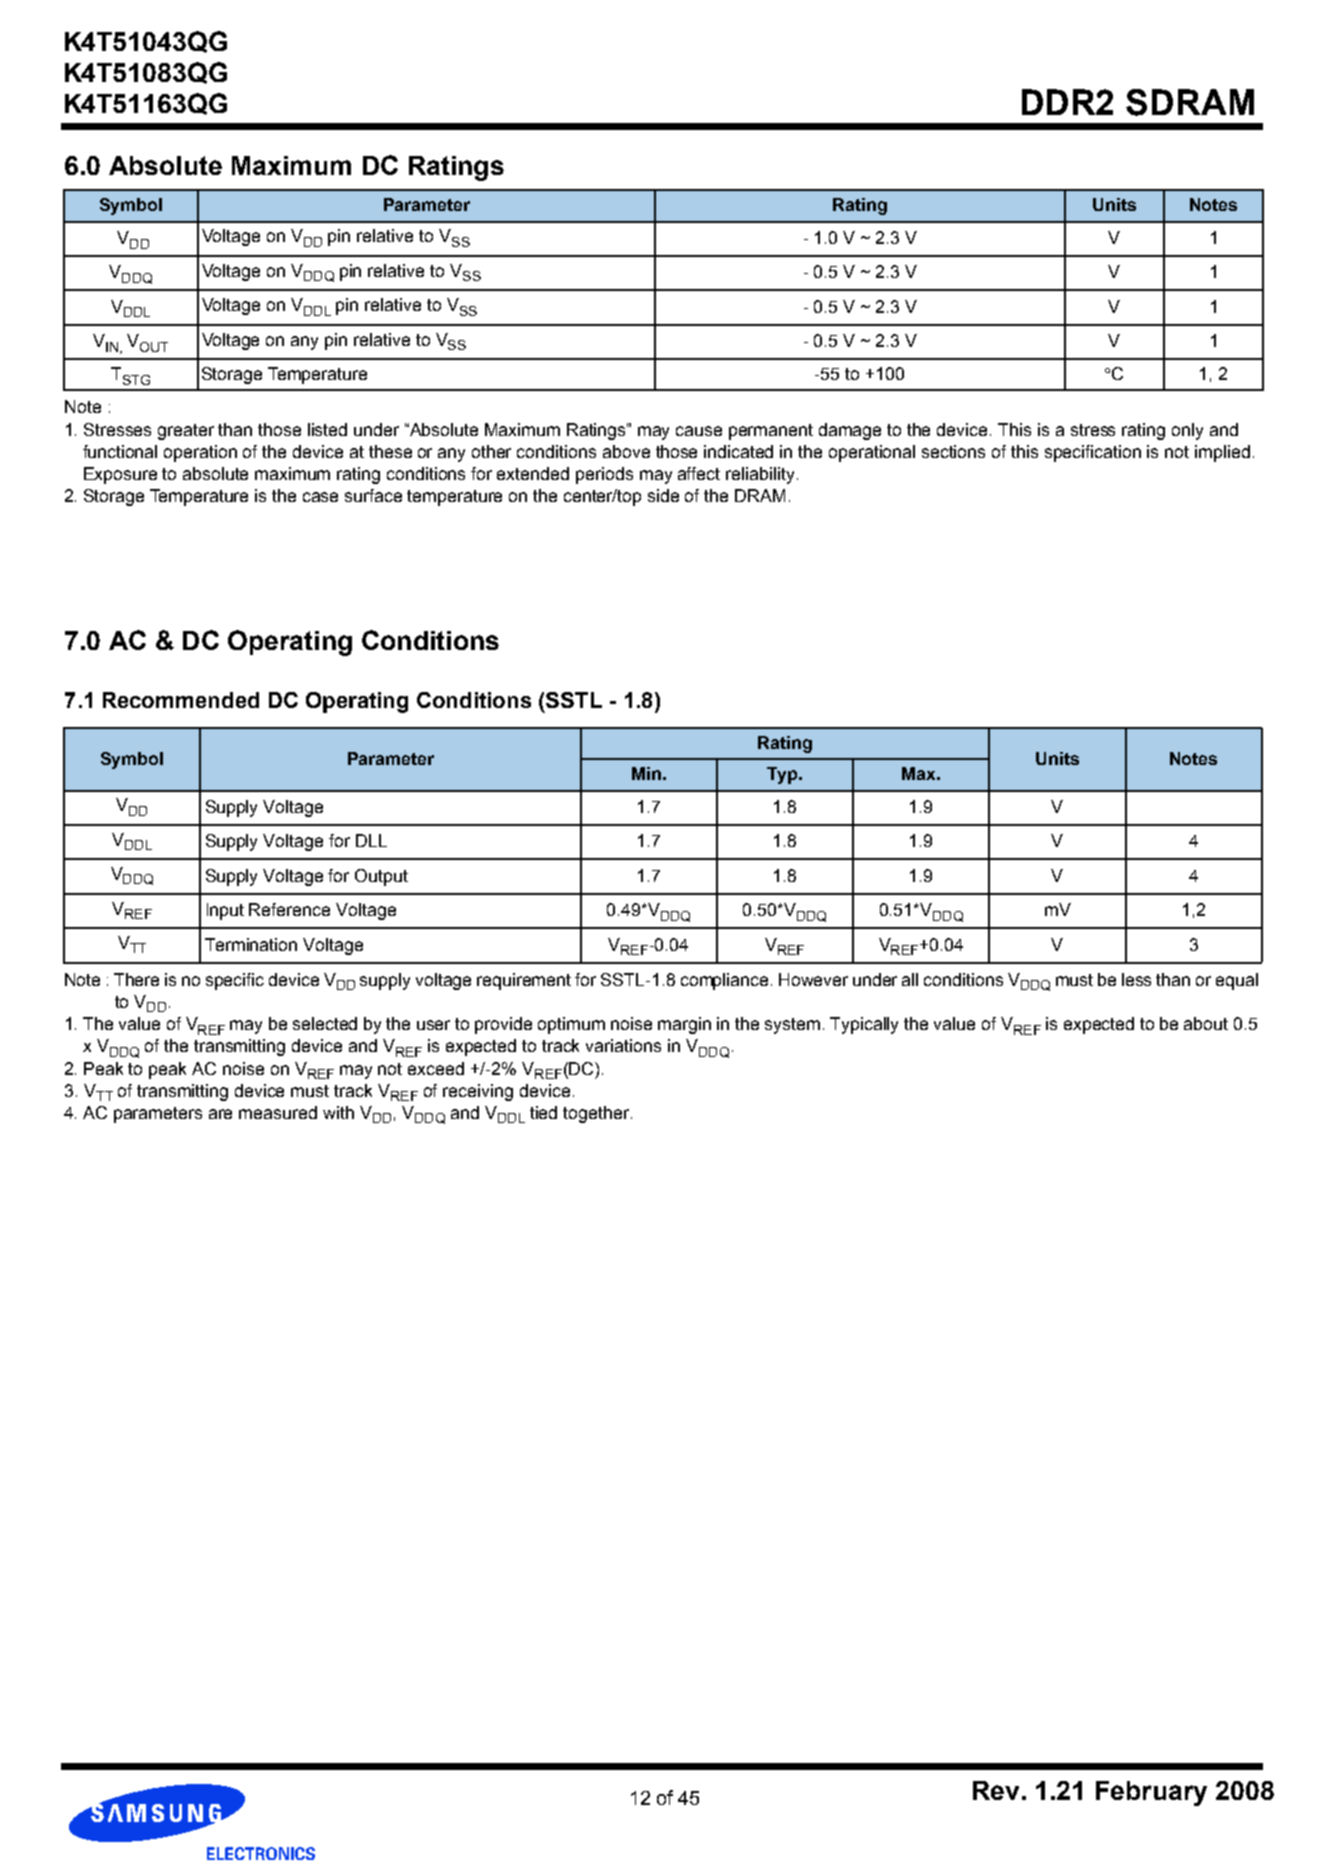  I want to click on affect, so click(699, 473).
